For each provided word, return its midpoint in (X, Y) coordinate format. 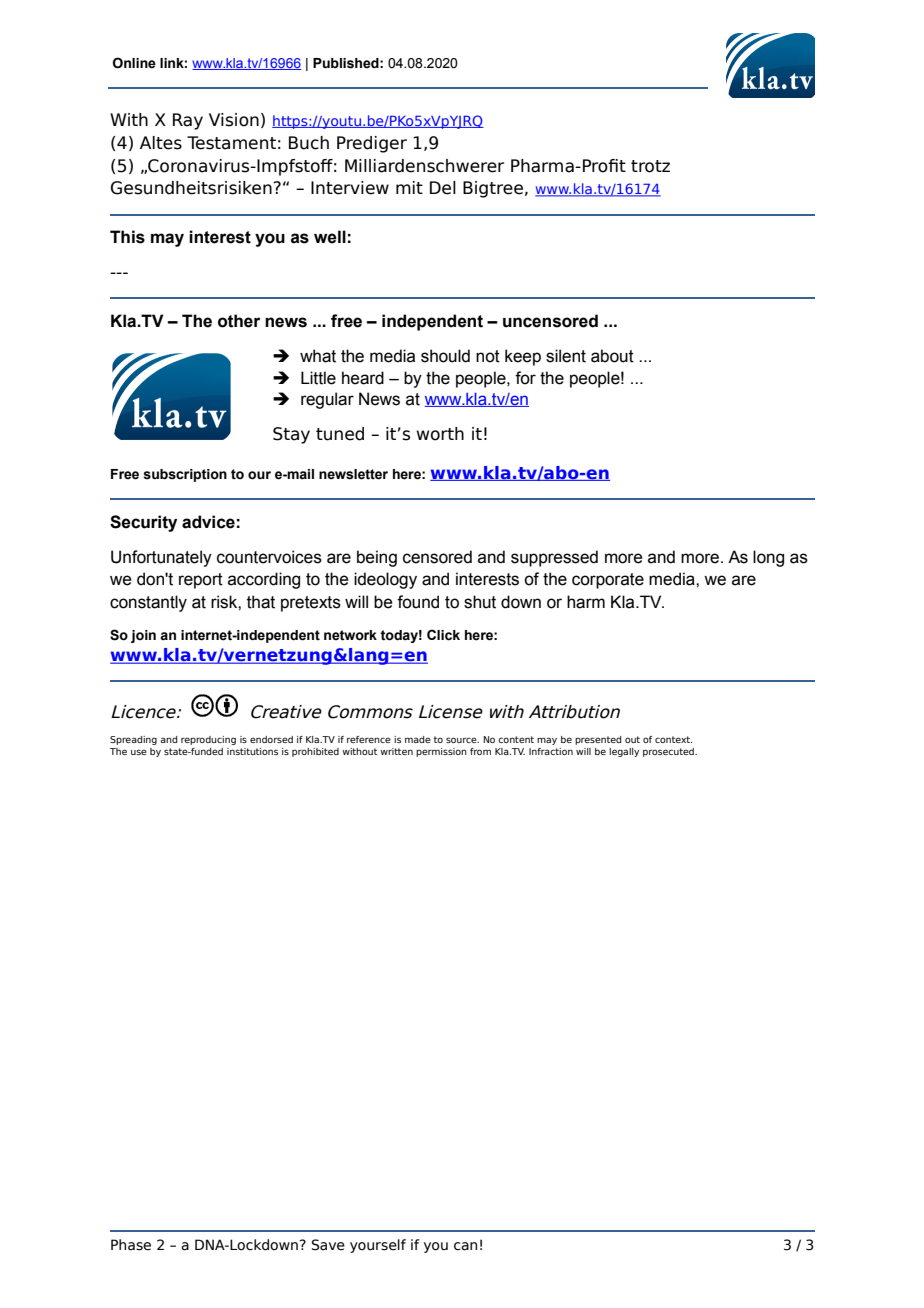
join (143, 636)
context (673, 739)
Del (443, 188)
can (465, 1246)
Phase (131, 1245)
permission (441, 752)
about (612, 356)
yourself (378, 1246)
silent (566, 356)
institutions (252, 751)
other (239, 321)
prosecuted (669, 752)
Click (443, 635)
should (445, 356)
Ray (188, 121)
